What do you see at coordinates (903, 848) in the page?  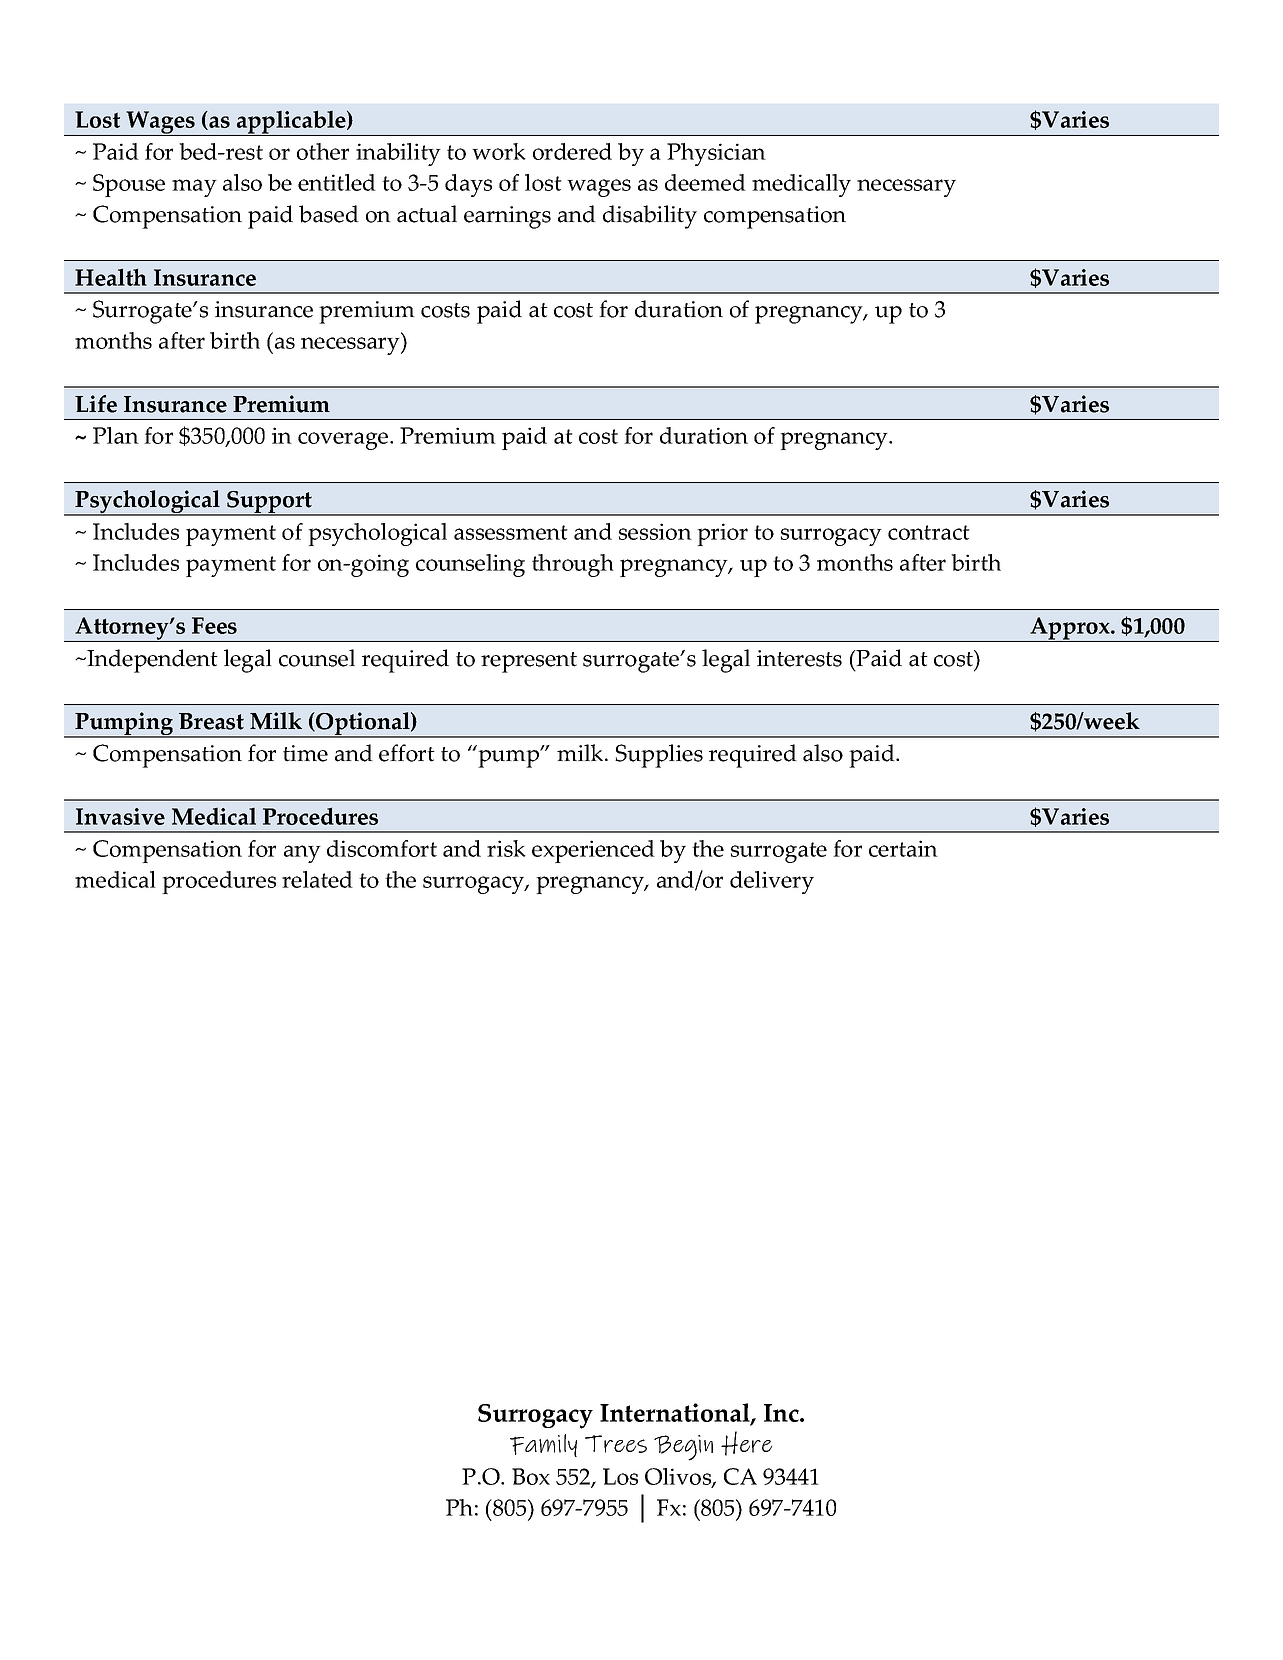 I see `certain` at bounding box center [903, 848].
